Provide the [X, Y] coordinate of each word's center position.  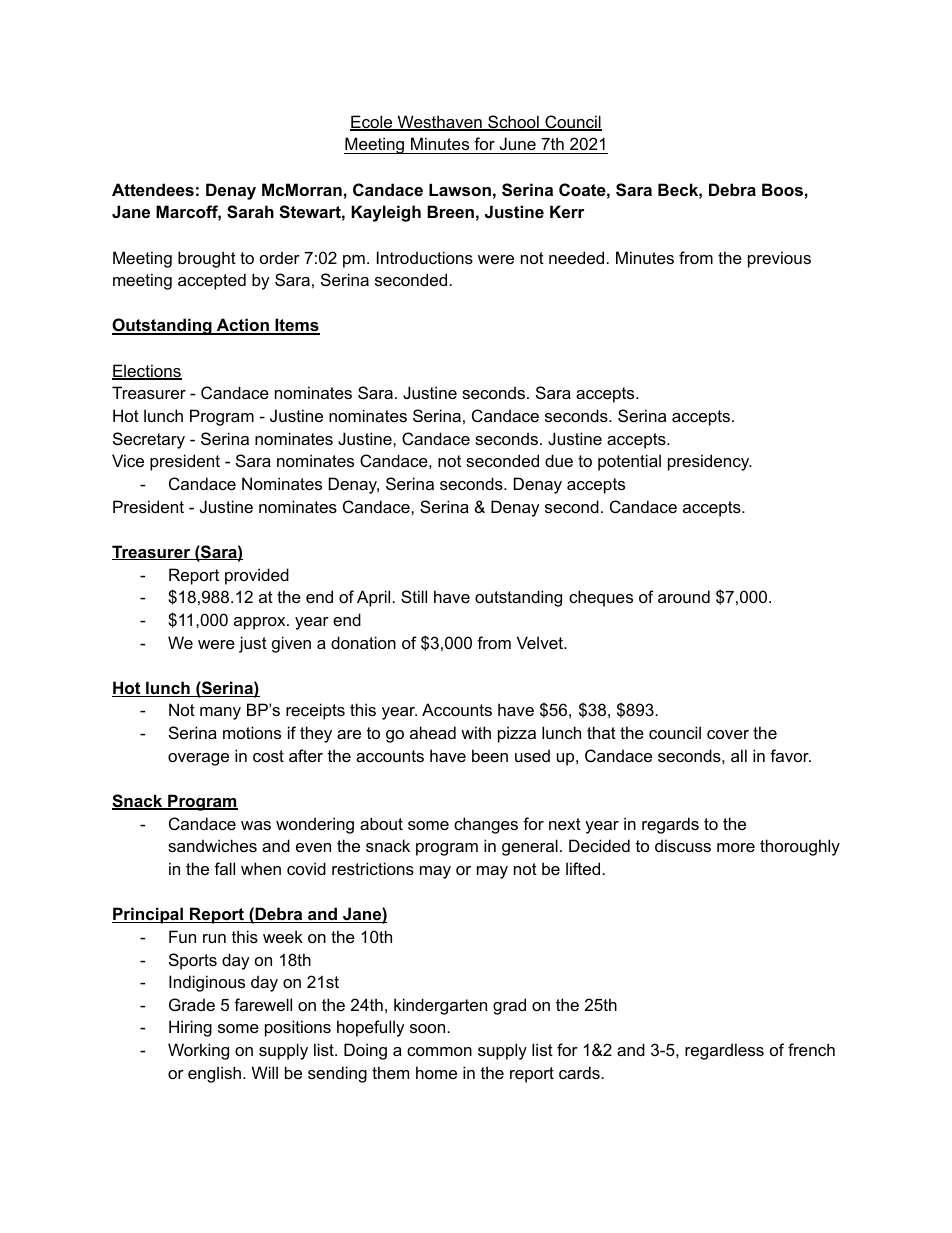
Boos [782, 189]
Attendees [153, 189]
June [518, 143]
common [439, 1051]
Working [198, 1051]
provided [257, 576]
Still [414, 596]
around [684, 596]
